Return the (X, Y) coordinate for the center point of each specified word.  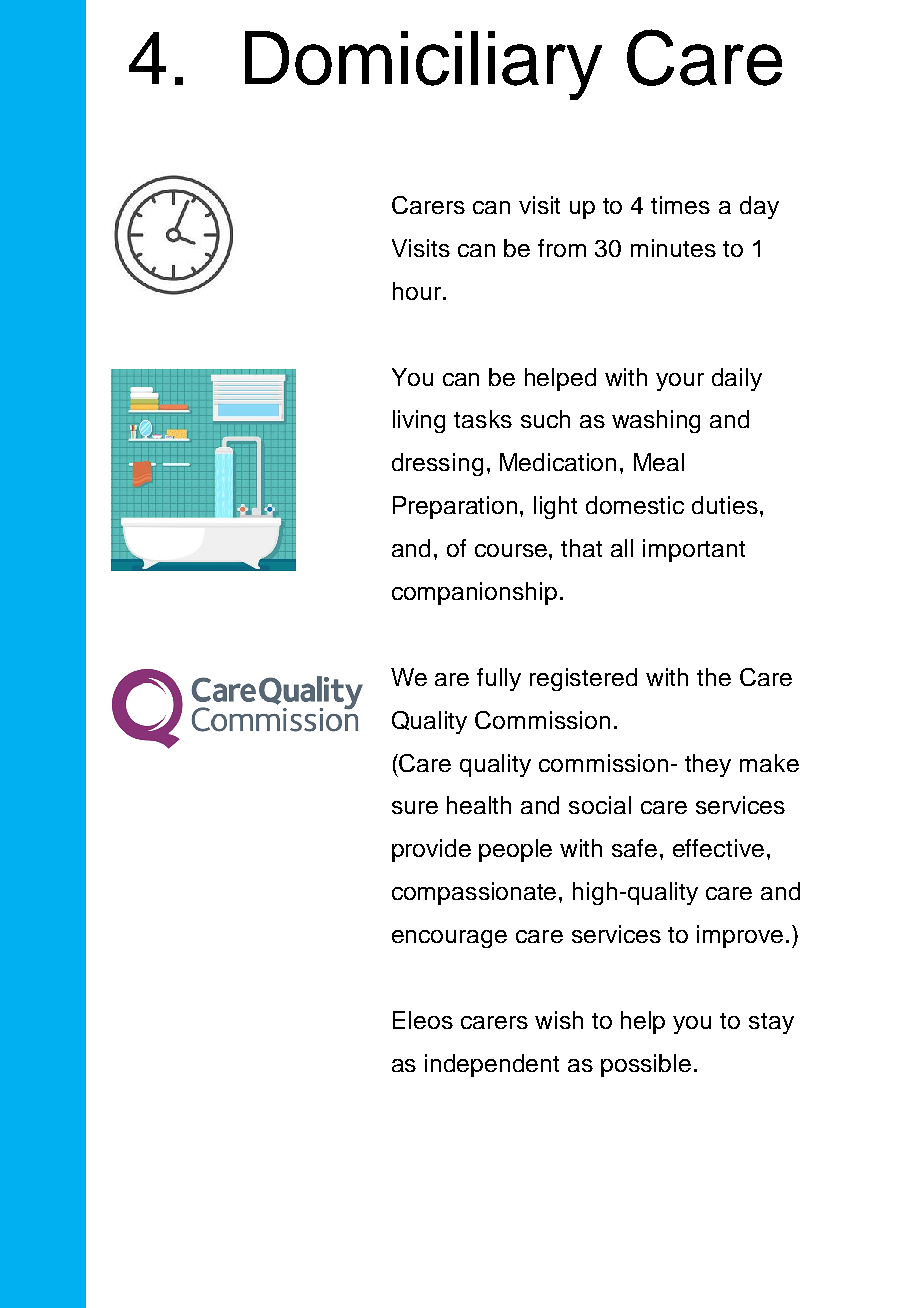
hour (417, 291)
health (479, 805)
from (562, 248)
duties (725, 505)
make (769, 763)
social (600, 805)
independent (492, 1065)
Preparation (455, 507)
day (759, 207)
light (555, 507)
